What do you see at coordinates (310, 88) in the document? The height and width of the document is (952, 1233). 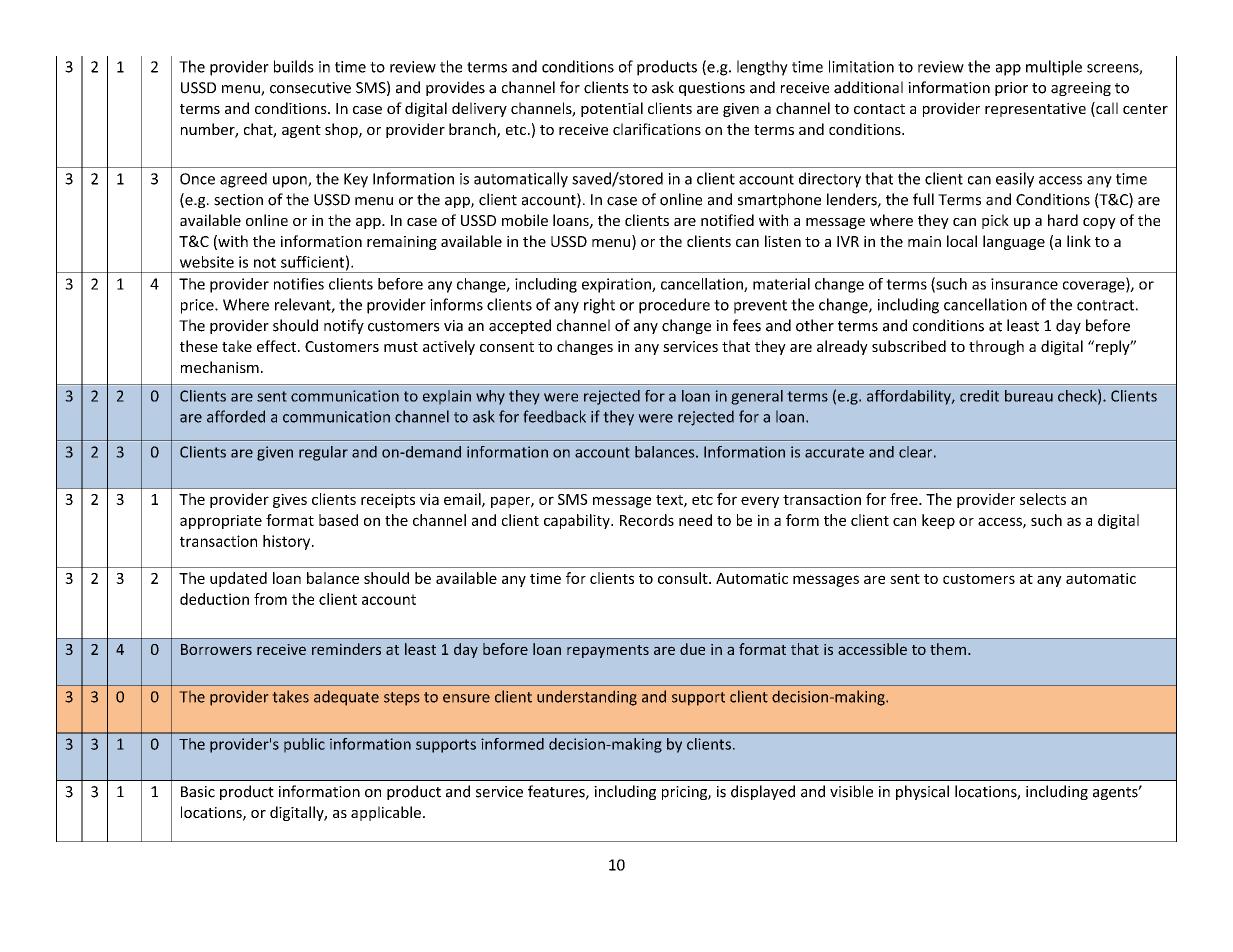 I see `consecutive` at bounding box center [310, 88].
